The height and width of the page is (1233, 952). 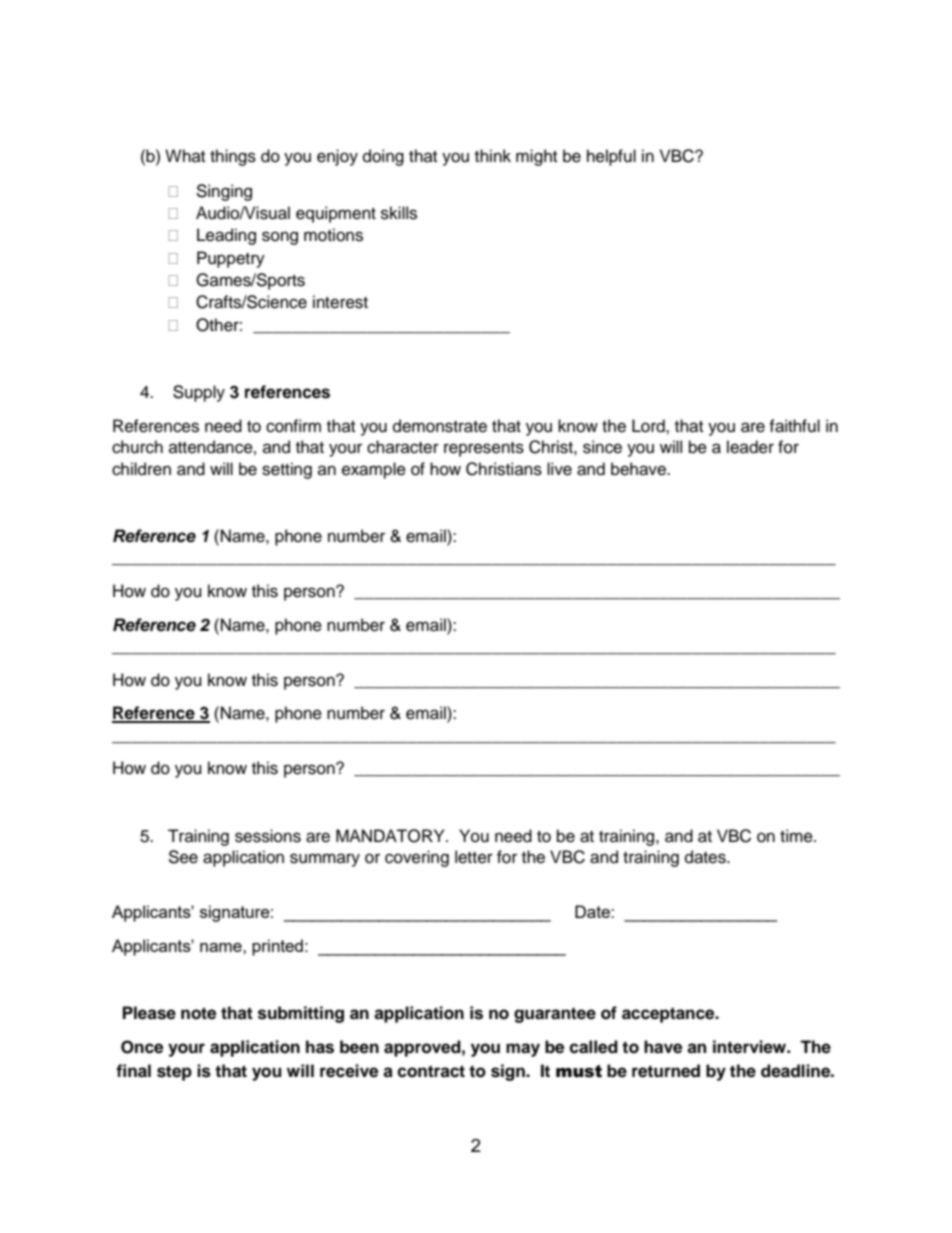 I want to click on contract, so click(x=431, y=1071).
